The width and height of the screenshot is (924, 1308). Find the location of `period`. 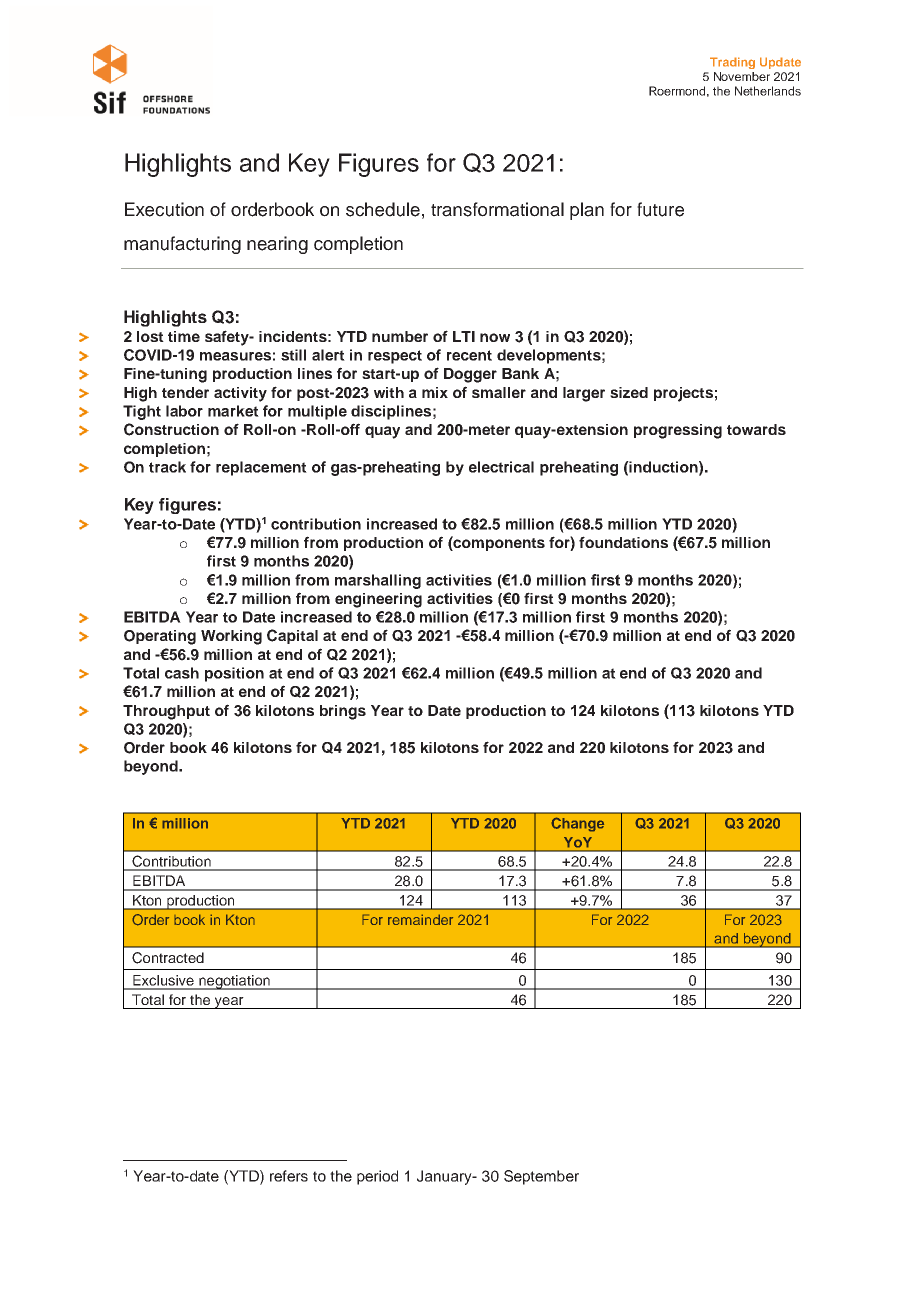

period is located at coordinates (377, 1177).
